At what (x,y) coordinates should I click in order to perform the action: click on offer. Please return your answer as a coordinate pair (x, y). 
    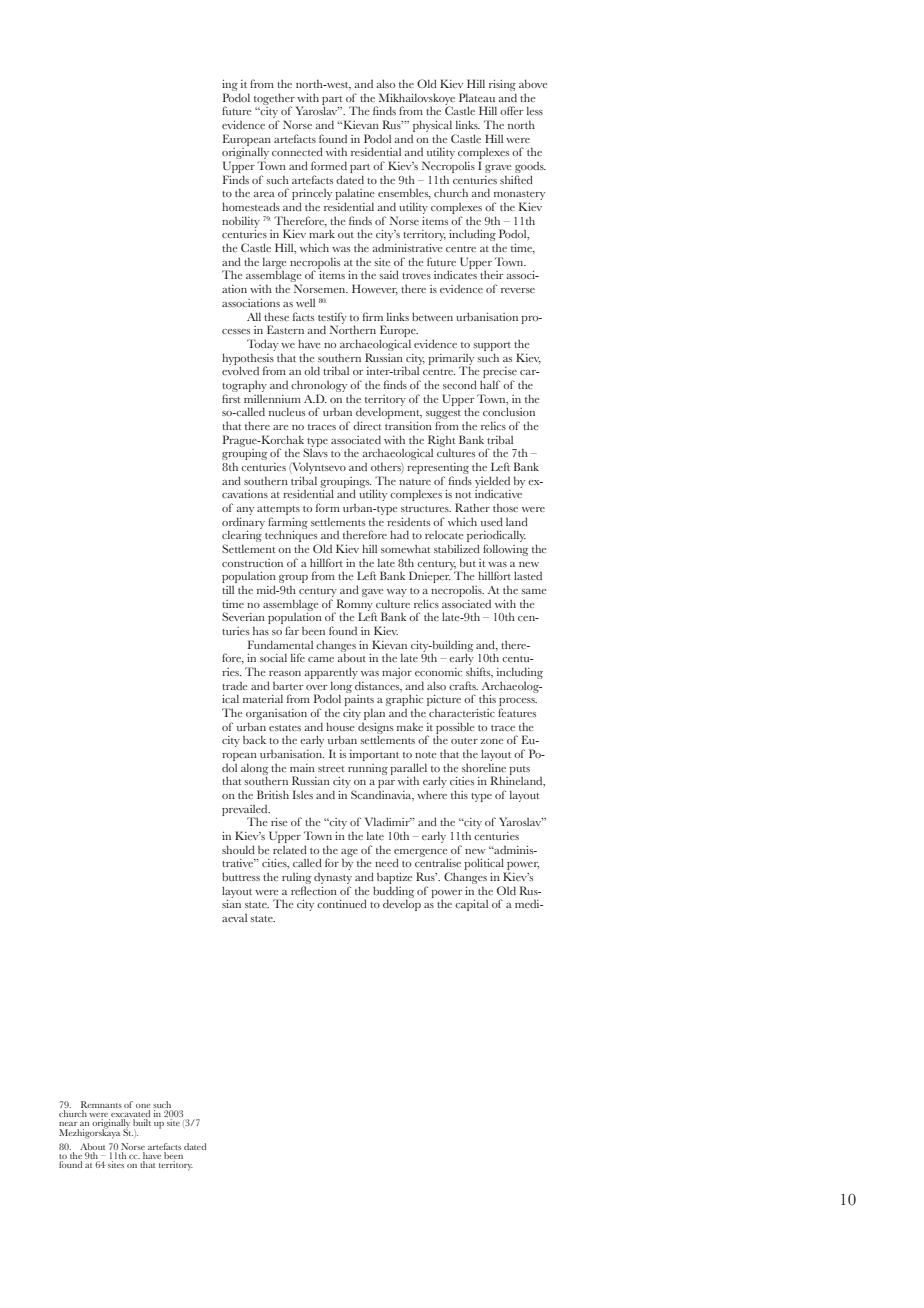
    Looking at the image, I should click on (511, 110).
